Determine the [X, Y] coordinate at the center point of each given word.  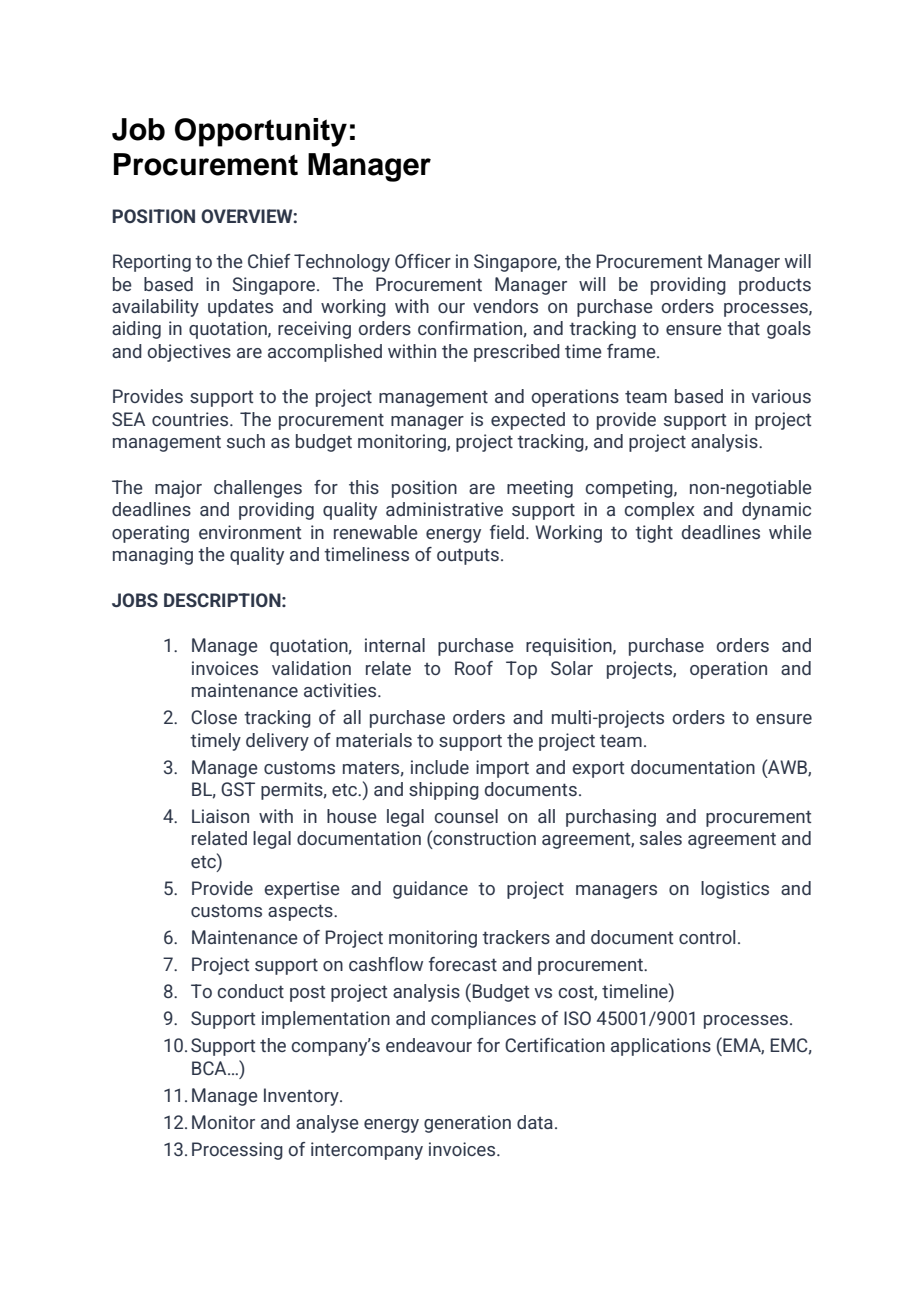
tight [654, 534]
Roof [474, 668]
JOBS [135, 600]
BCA [210, 1068]
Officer [423, 261]
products [775, 286]
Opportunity [261, 132]
